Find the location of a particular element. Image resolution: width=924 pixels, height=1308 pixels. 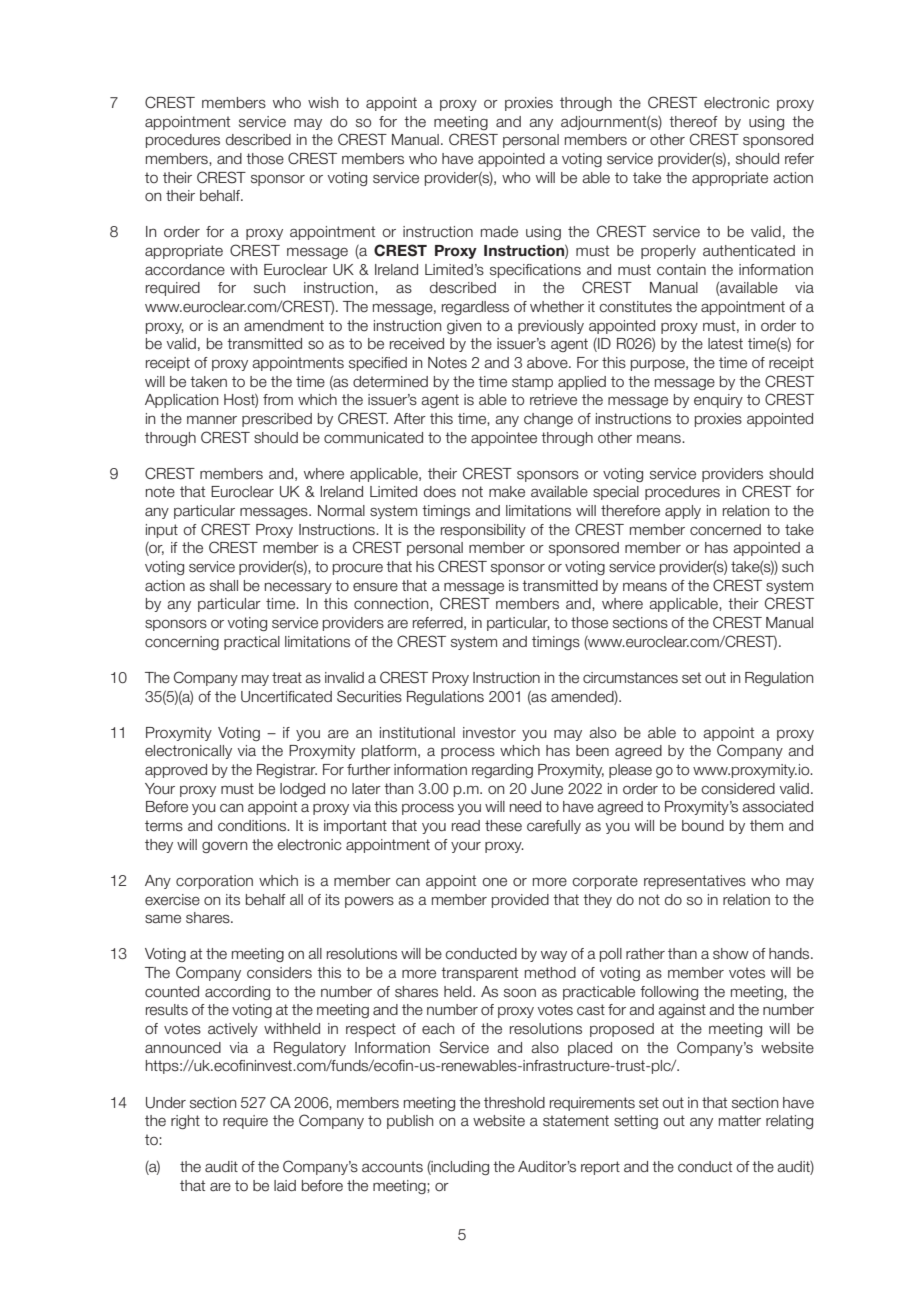

bound is located at coordinates (703, 826).
